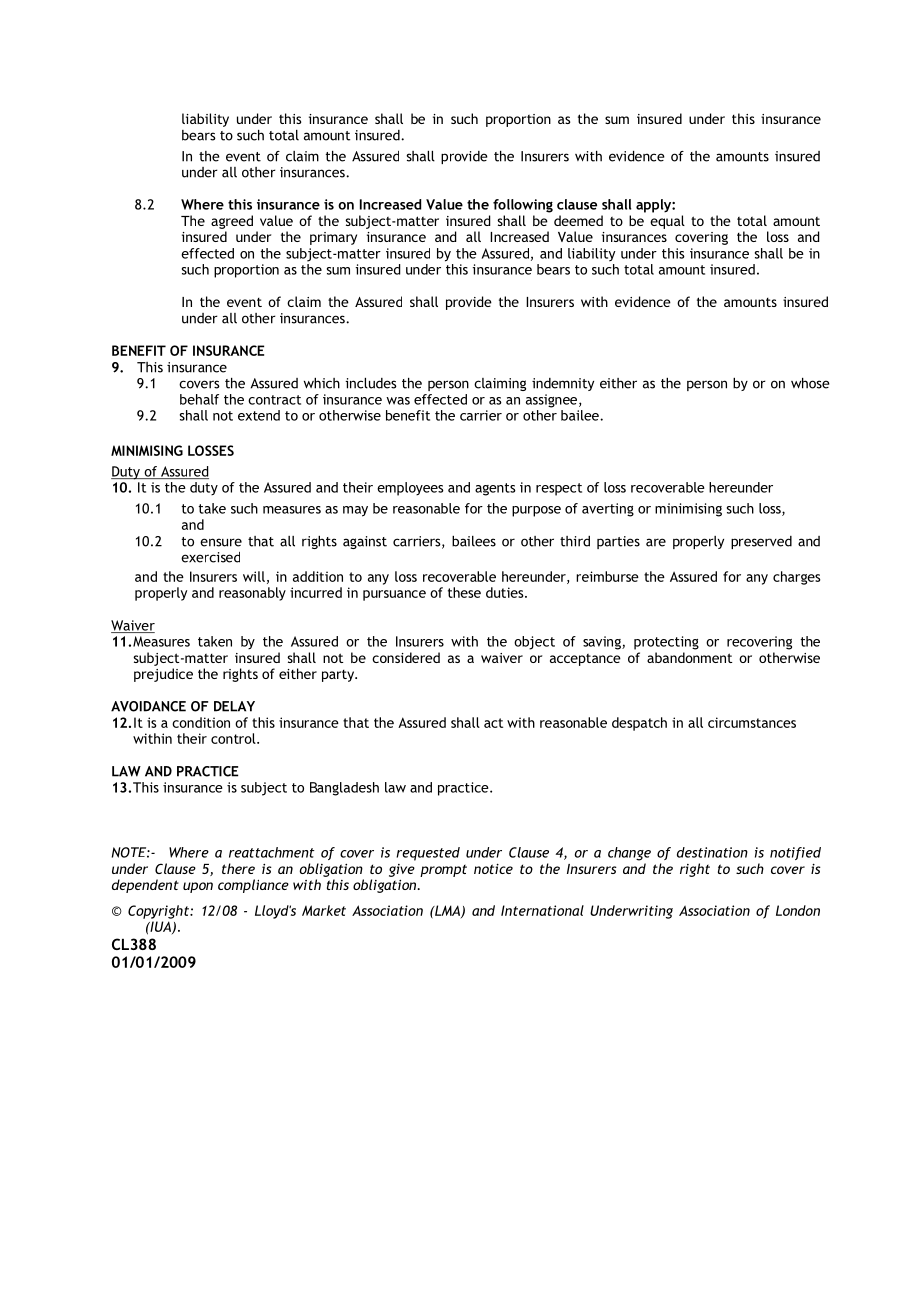  I want to click on these, so click(464, 592).
